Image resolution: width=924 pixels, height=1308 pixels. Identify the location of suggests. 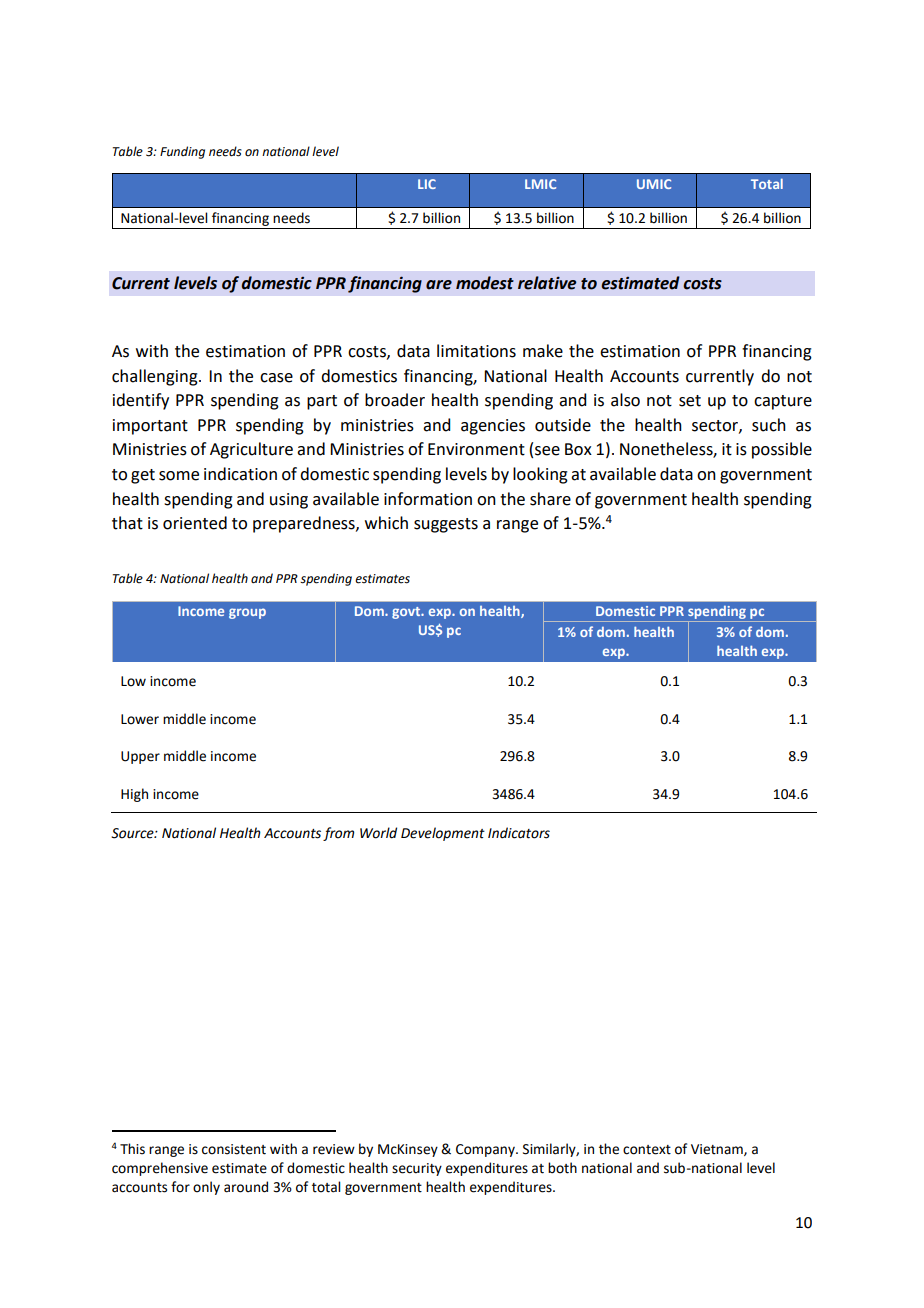
(446, 525).
